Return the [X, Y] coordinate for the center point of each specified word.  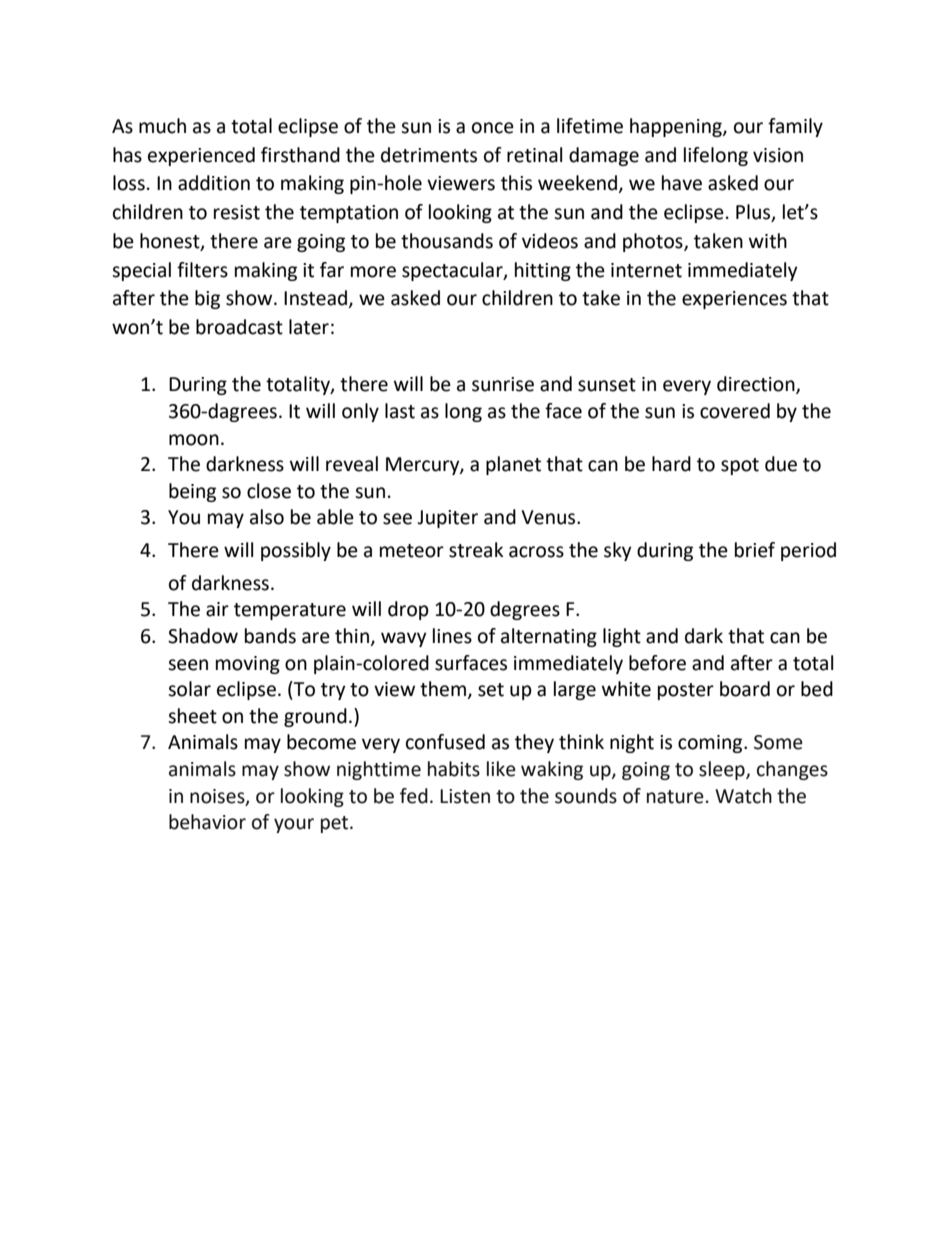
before [657, 663]
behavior [207, 822]
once [493, 128]
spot [740, 466]
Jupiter [447, 519]
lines [452, 636]
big [207, 299]
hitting [543, 271]
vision [778, 155]
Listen [465, 796]
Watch [743, 796]
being [192, 492]
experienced [201, 156]
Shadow [203, 636]
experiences [734, 300]
